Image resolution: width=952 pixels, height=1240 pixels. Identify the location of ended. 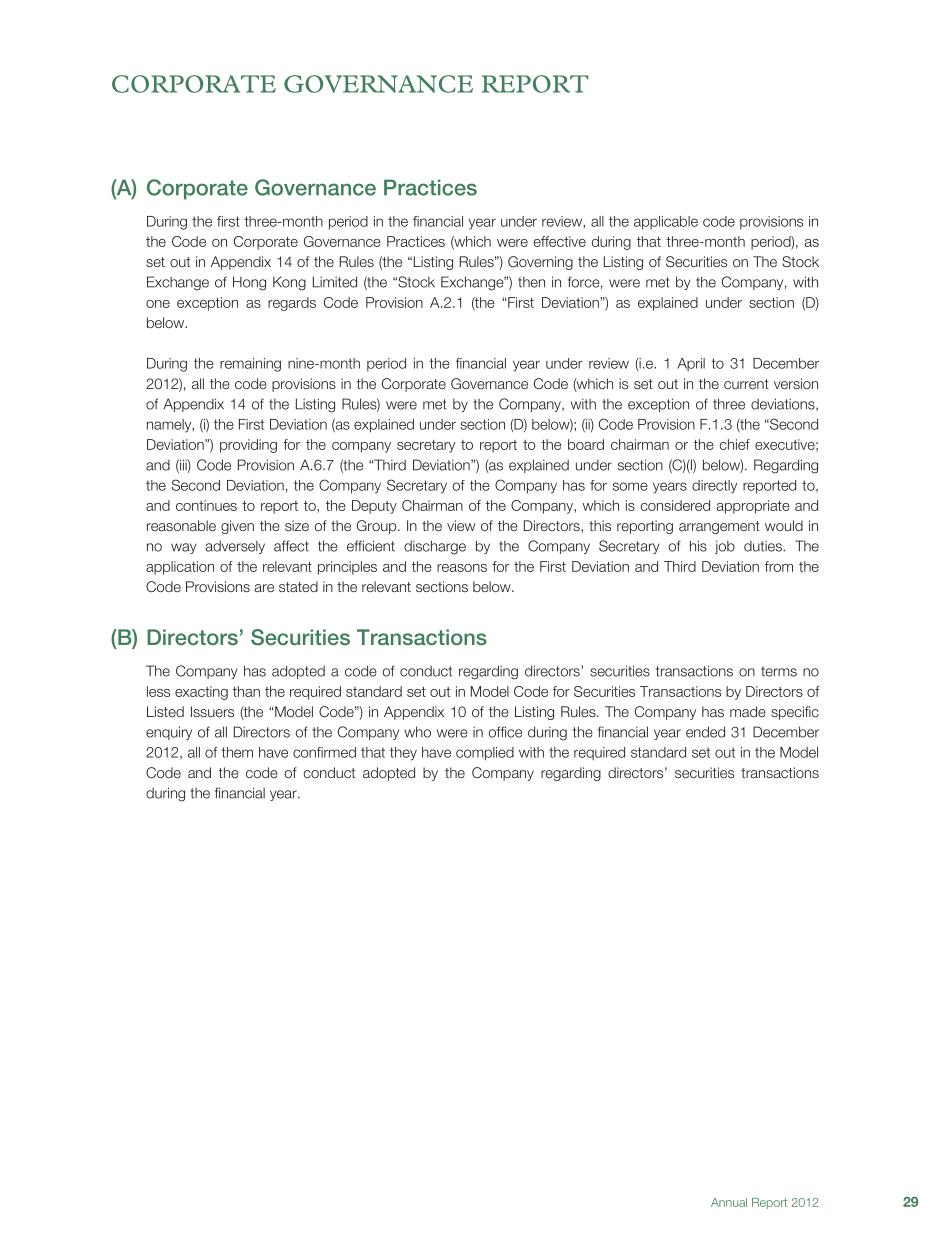
(705, 732).
